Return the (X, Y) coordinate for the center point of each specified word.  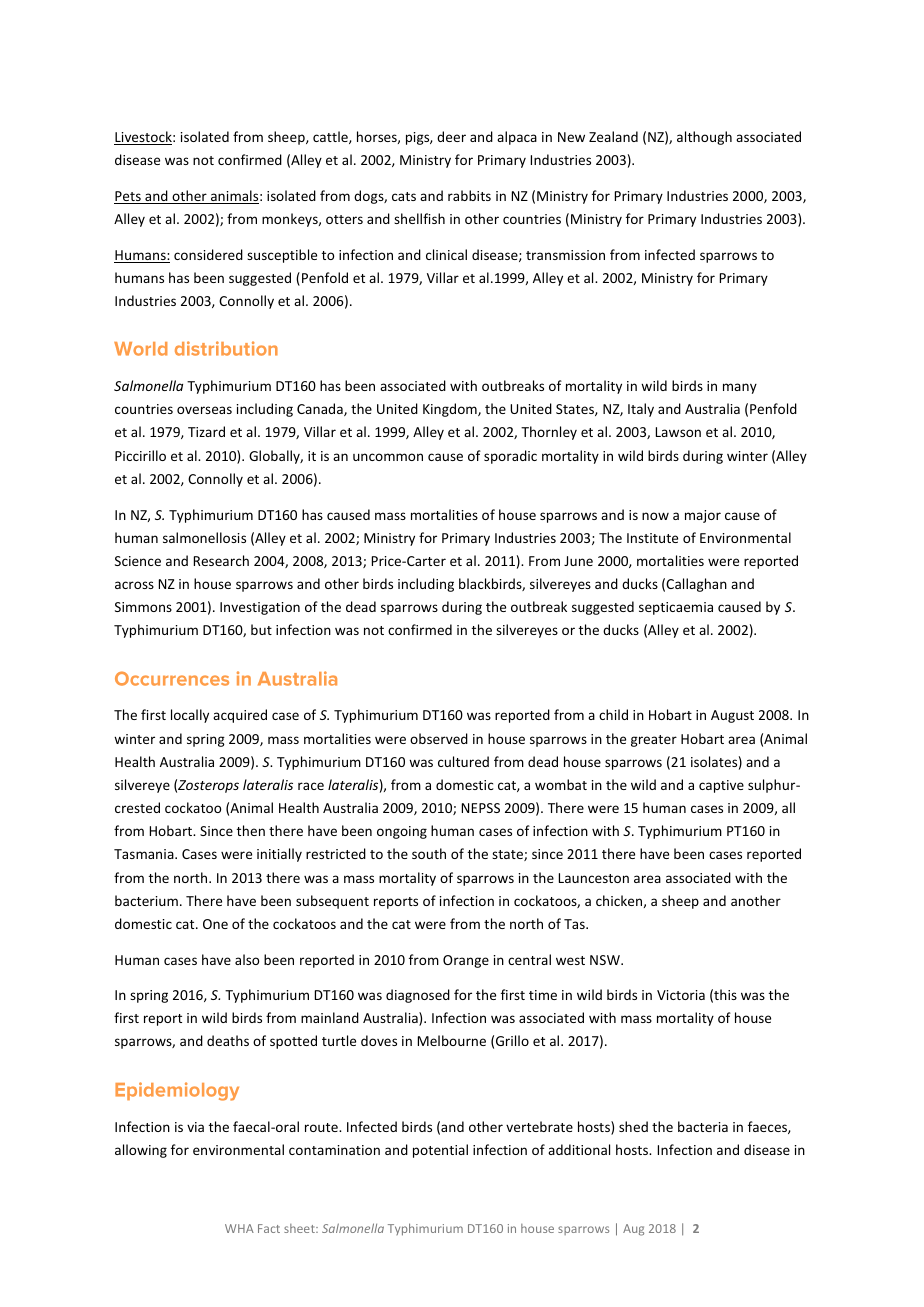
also (247, 959)
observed (439, 738)
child (613, 714)
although (704, 138)
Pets (128, 197)
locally (190, 716)
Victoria (681, 995)
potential (440, 1151)
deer (451, 136)
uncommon (388, 457)
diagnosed (418, 996)
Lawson (678, 432)
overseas (204, 410)
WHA (239, 1228)
